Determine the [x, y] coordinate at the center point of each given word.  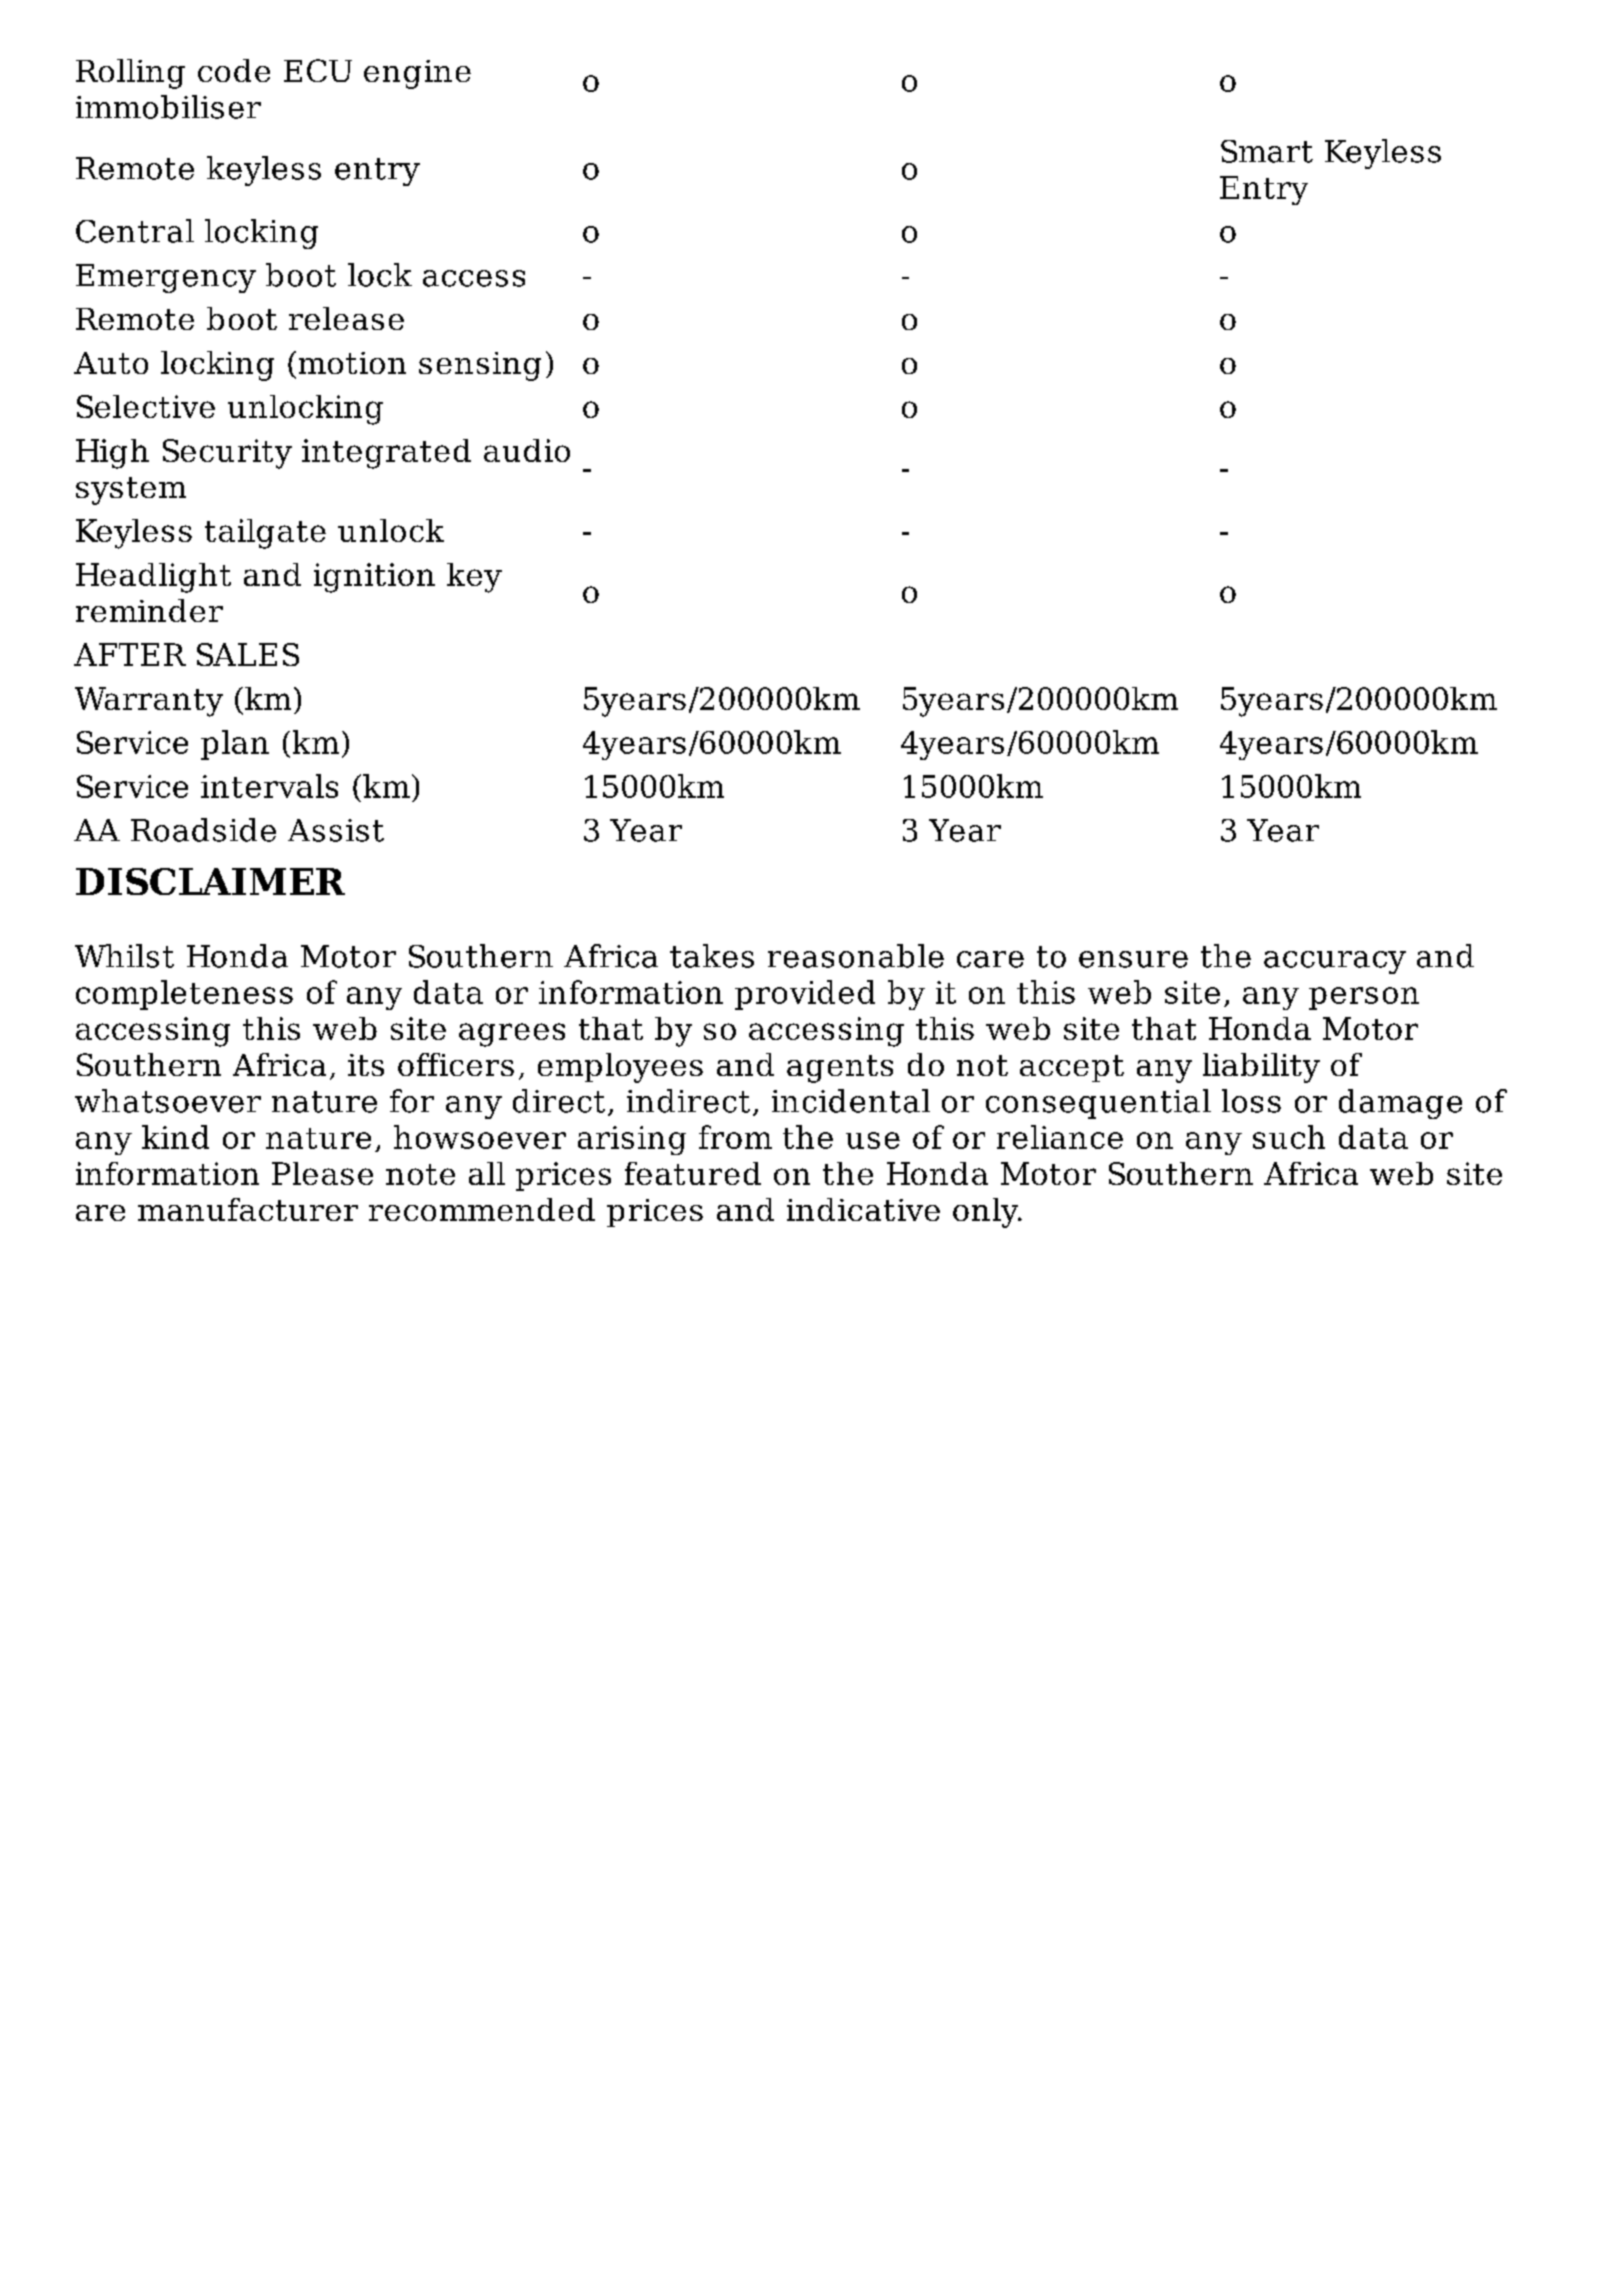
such [1289, 1137]
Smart [1267, 151]
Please [322, 1173]
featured [693, 1173]
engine [417, 74]
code [234, 70]
